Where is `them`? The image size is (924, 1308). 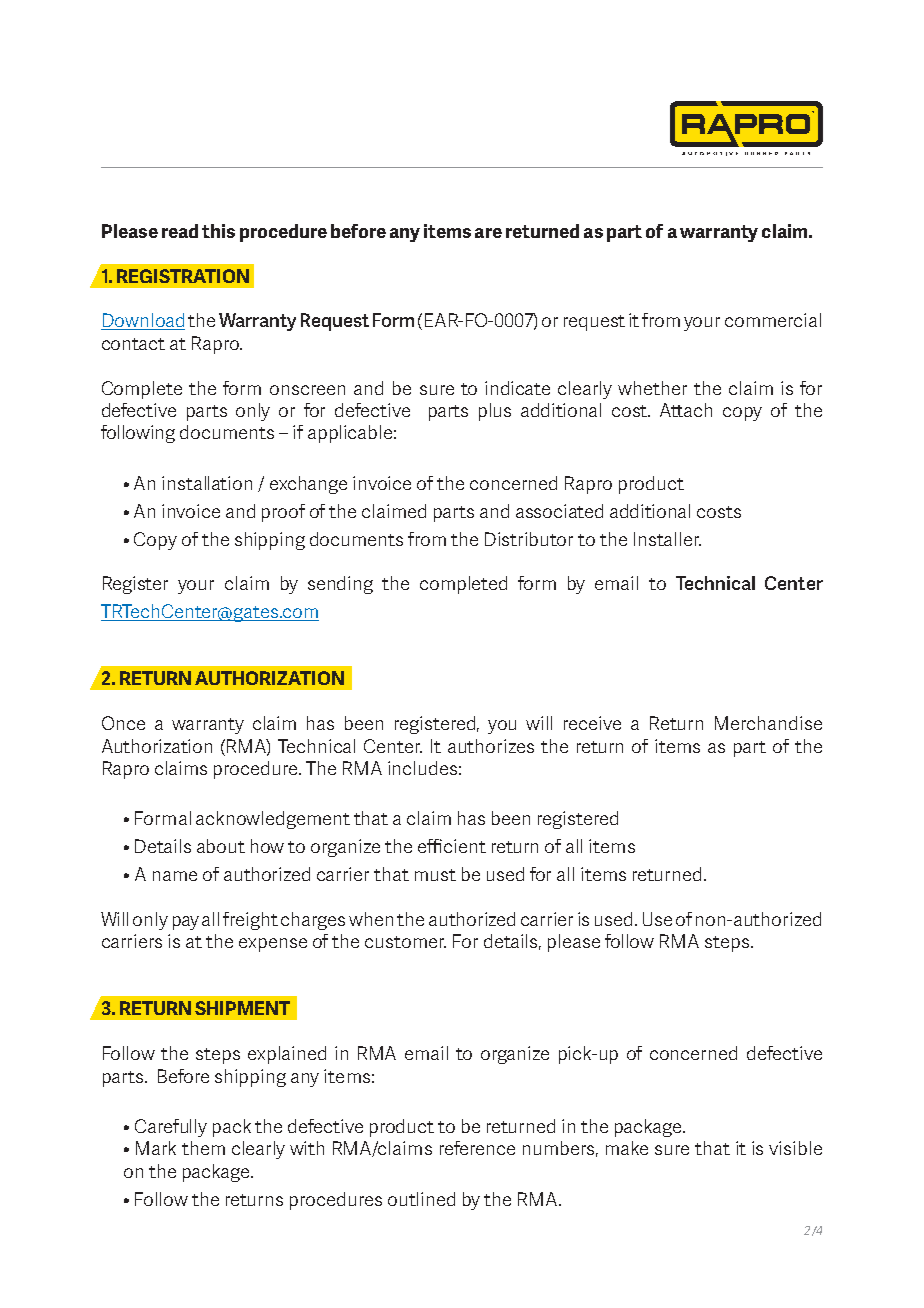
them is located at coordinates (203, 1148).
